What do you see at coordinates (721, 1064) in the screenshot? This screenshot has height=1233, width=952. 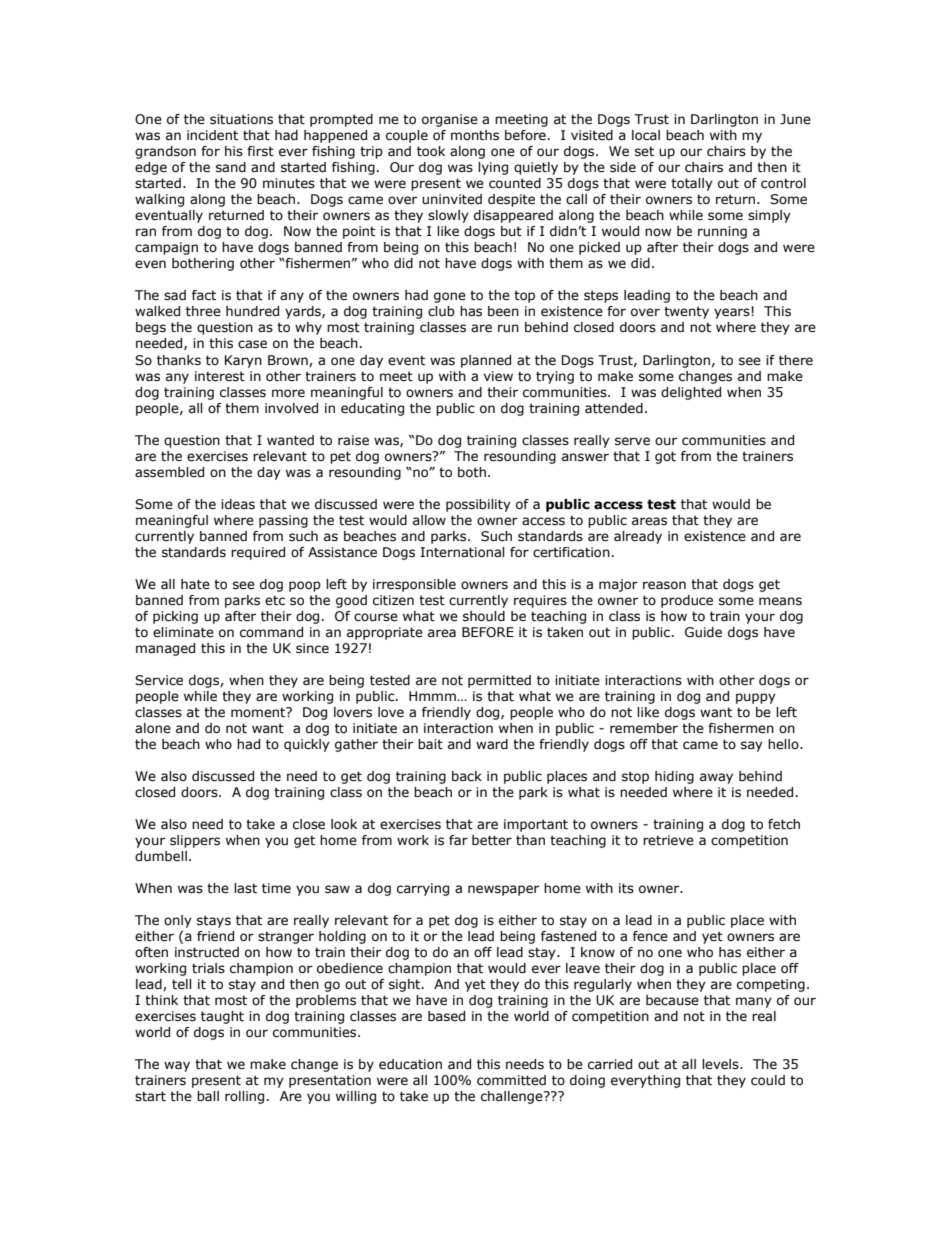 I see `levels` at bounding box center [721, 1064].
